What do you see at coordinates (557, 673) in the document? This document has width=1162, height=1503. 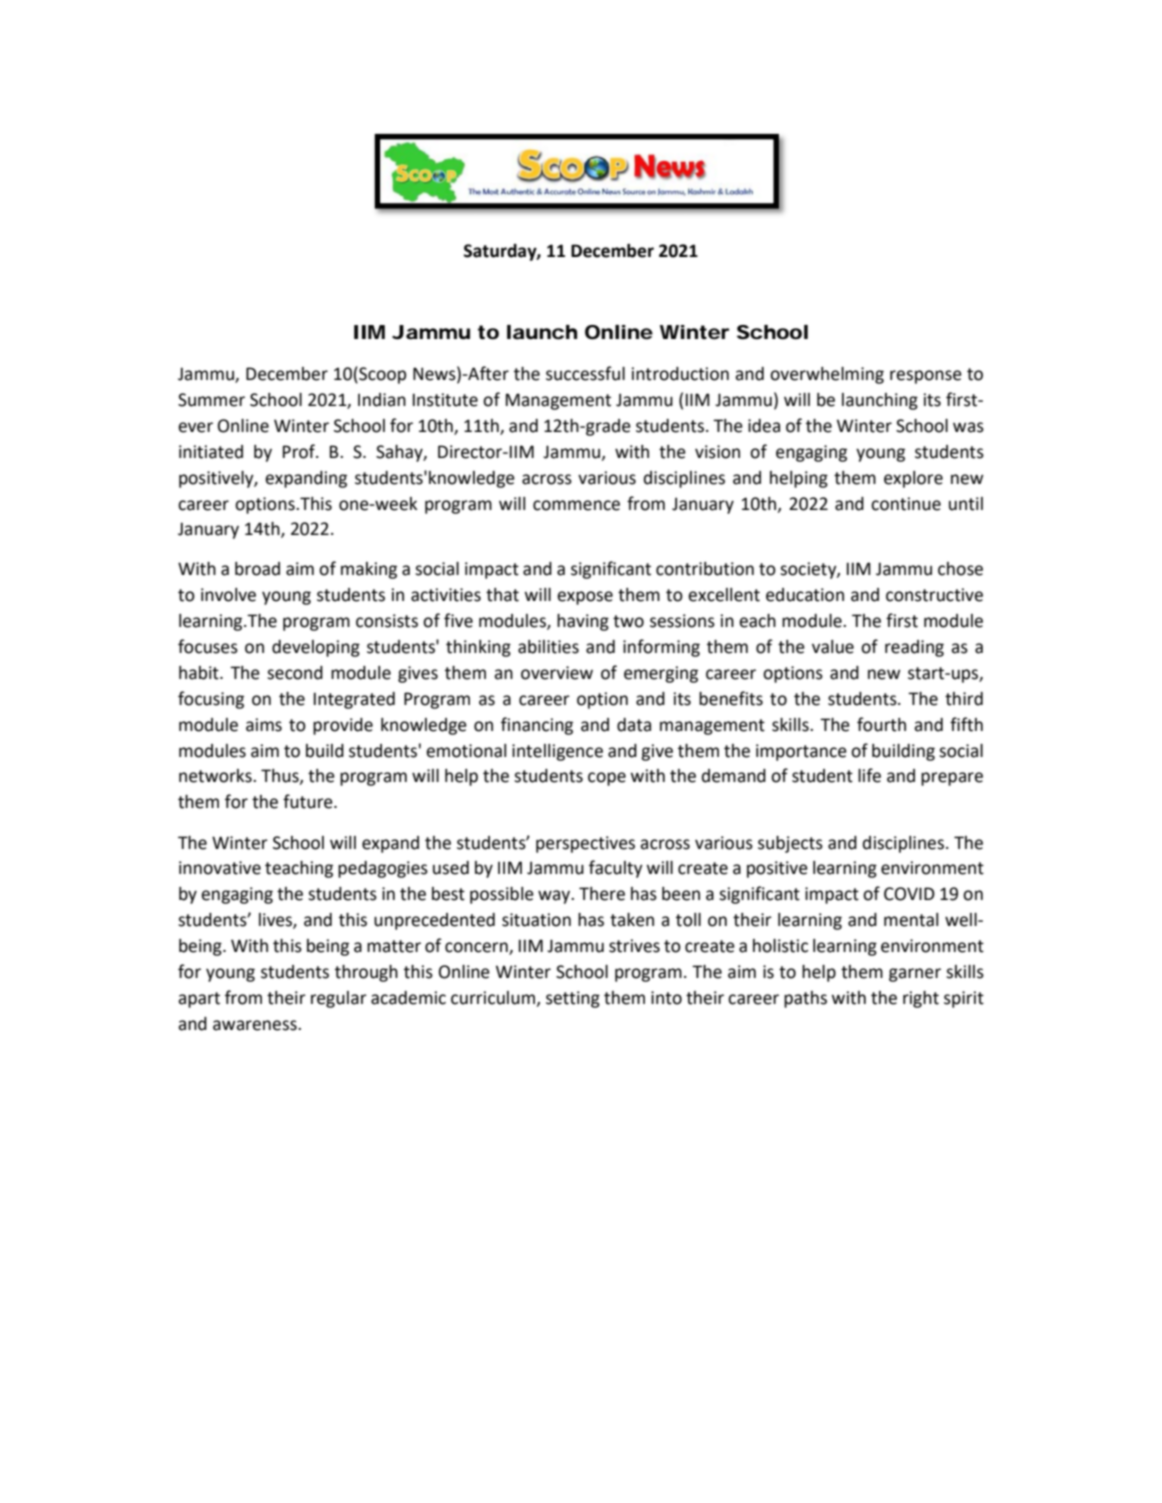 I see `overview` at bounding box center [557, 673].
